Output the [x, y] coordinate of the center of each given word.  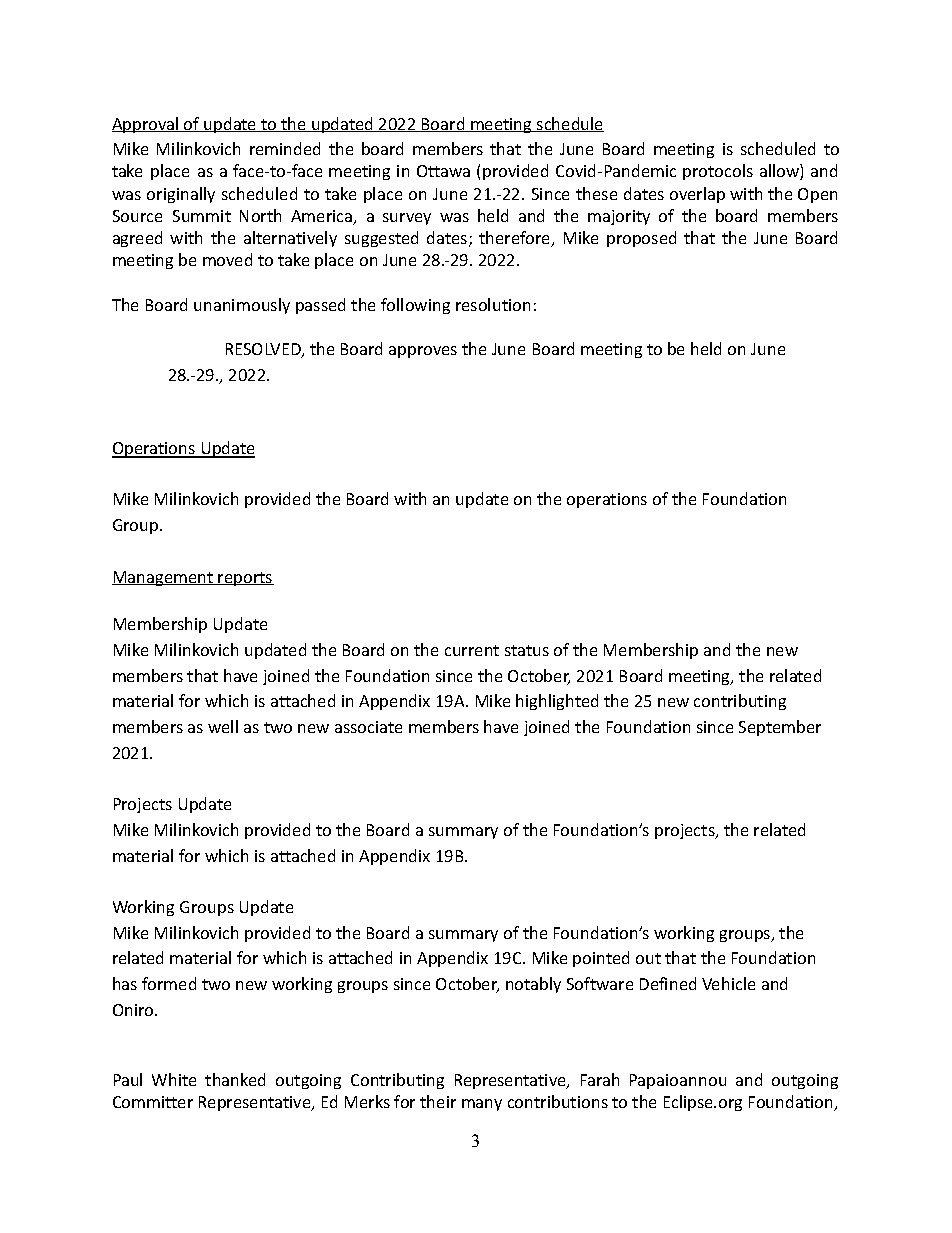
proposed [641, 239]
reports [245, 579]
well [223, 726]
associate [368, 727]
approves [423, 352]
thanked [235, 1079]
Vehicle [728, 983]
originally [181, 195]
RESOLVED [264, 350]
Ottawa [443, 171]
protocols [718, 172]
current [472, 650]
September [780, 728]
